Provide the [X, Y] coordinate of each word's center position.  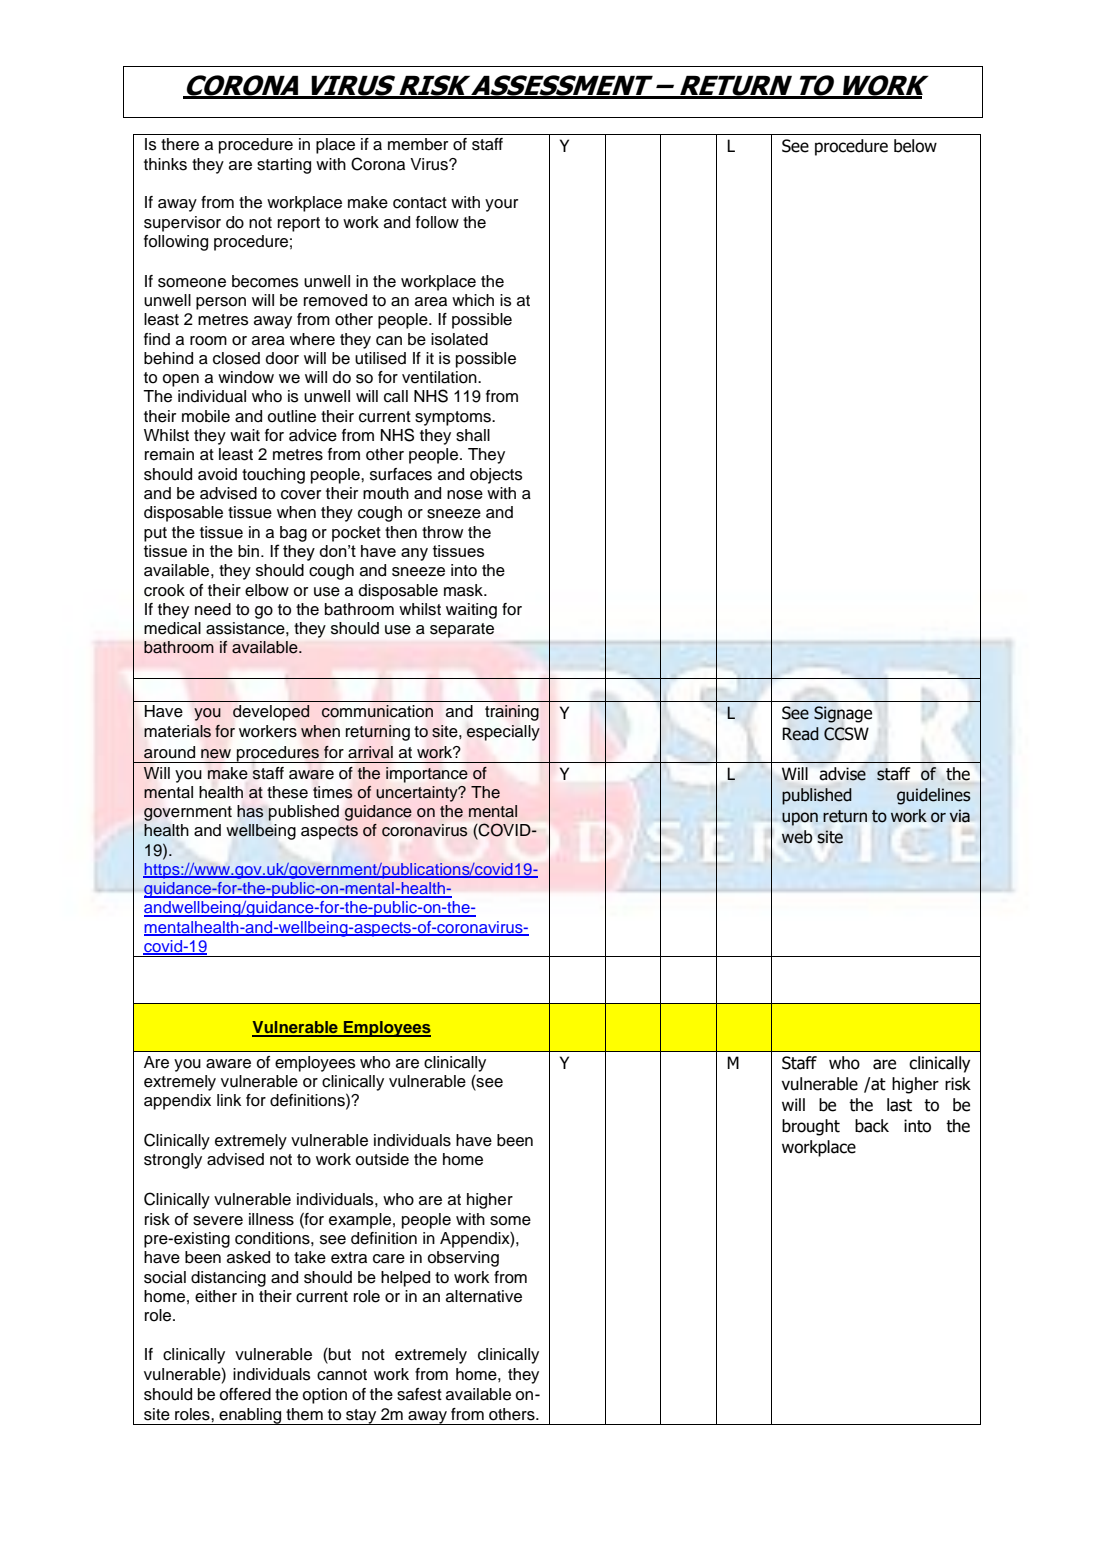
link [229, 1100]
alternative [484, 1296]
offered [245, 1394]
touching [273, 476]
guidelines [934, 796]
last [899, 1105]
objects [496, 476]
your [501, 205]
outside [382, 1159]
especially [503, 733]
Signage [843, 714]
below [915, 146]
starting [284, 166]
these [287, 792]
